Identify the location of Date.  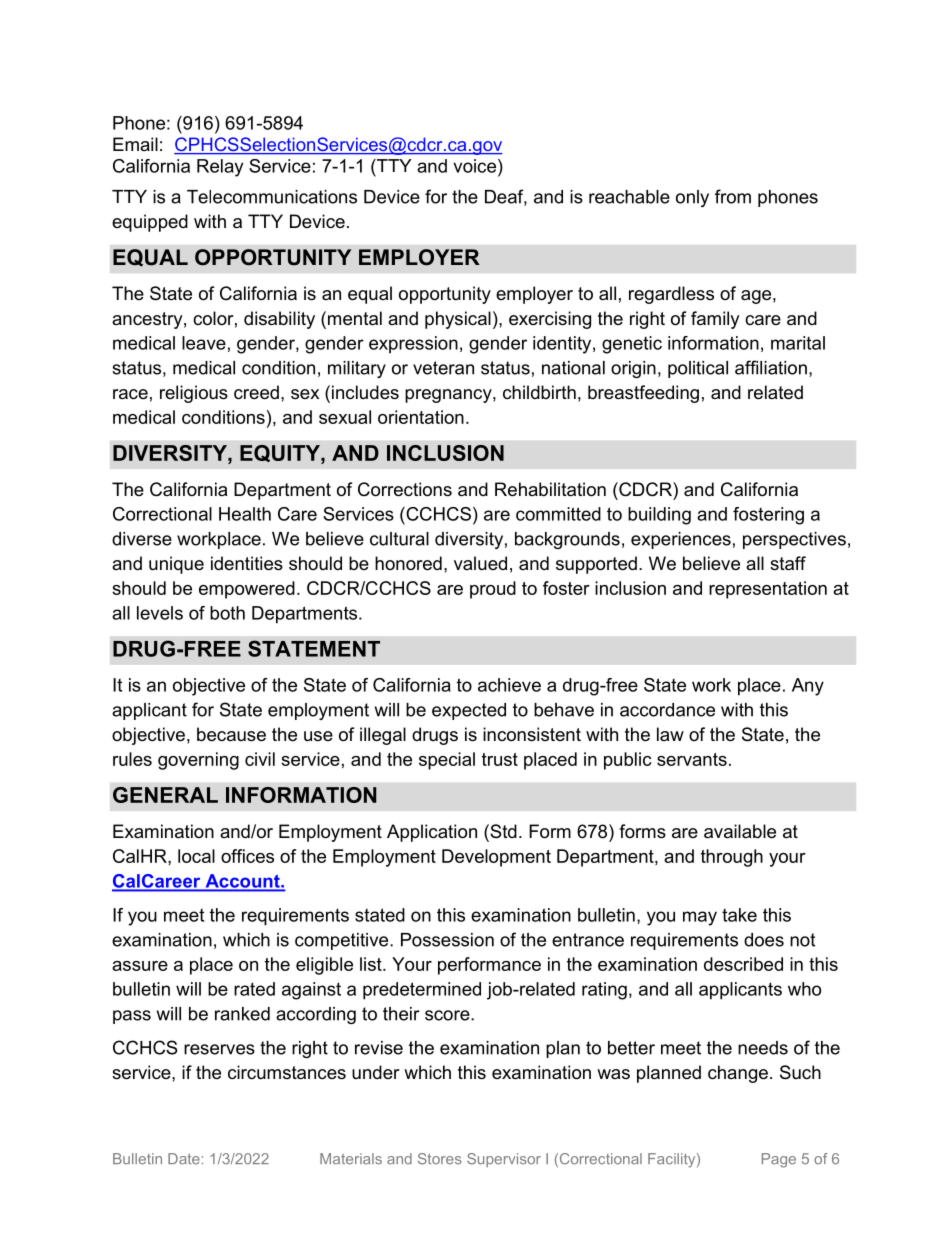
(184, 1159).
